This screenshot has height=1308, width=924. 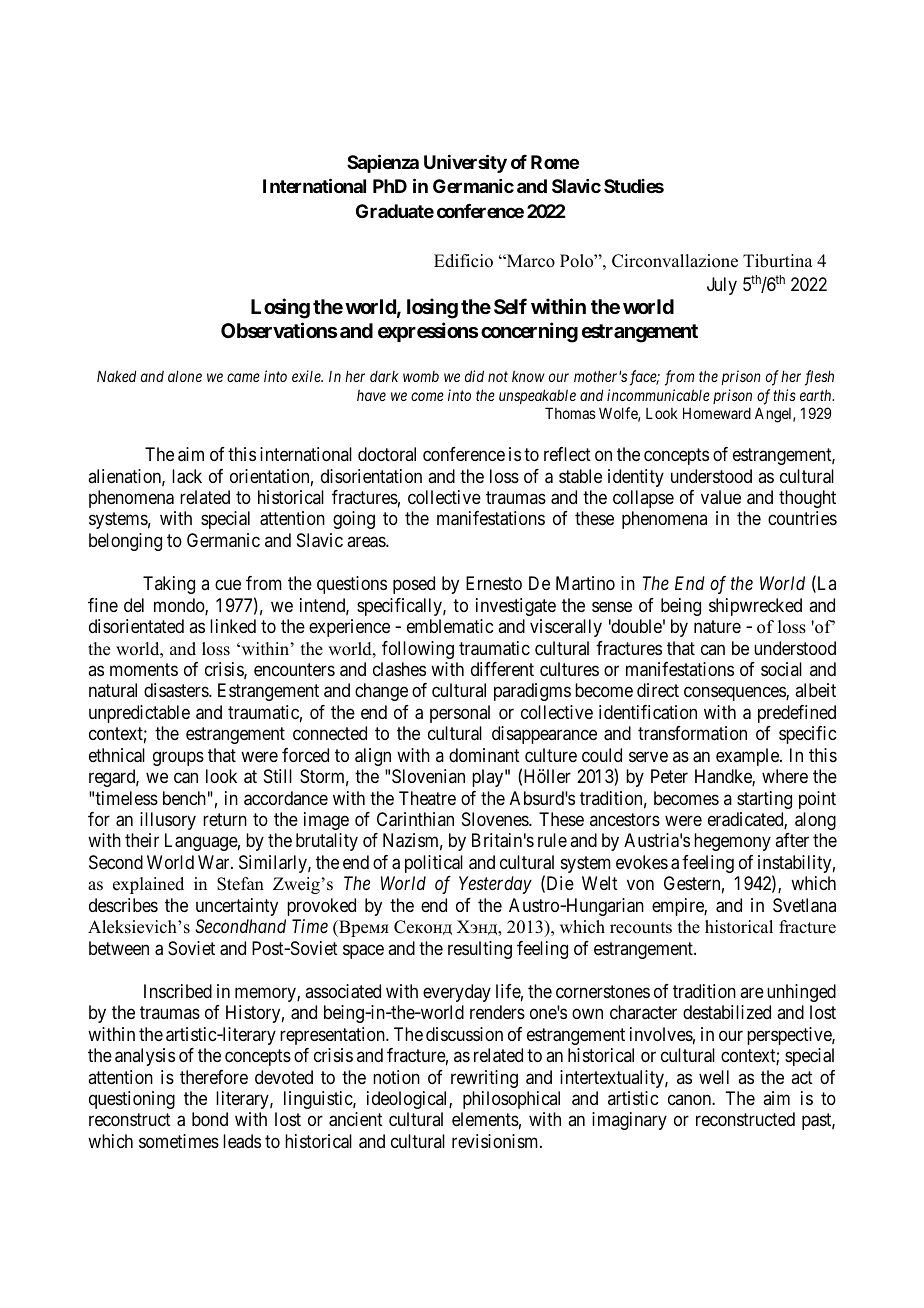 I want to click on Theatre, so click(x=427, y=798).
